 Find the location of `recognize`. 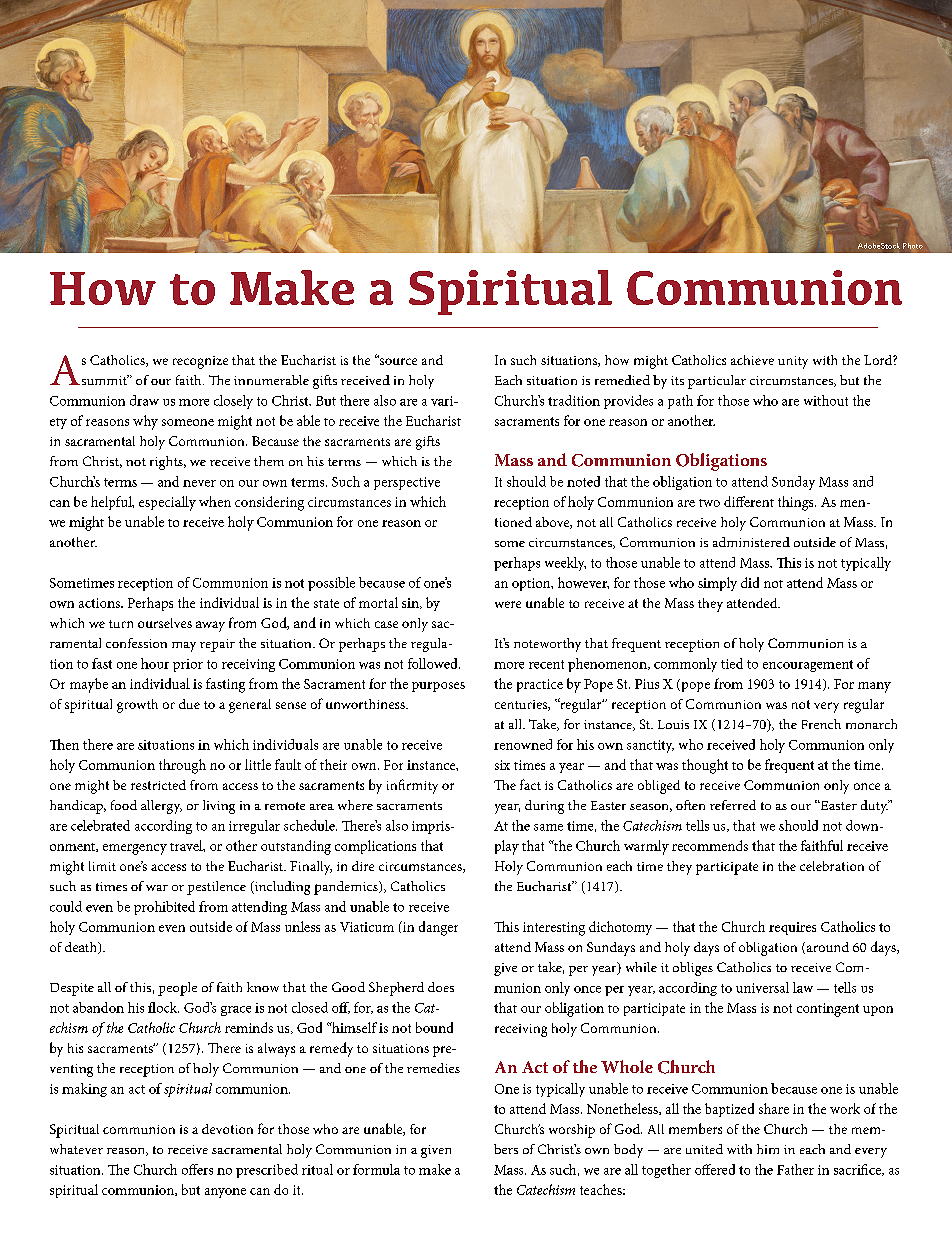

recognize is located at coordinates (200, 362).
